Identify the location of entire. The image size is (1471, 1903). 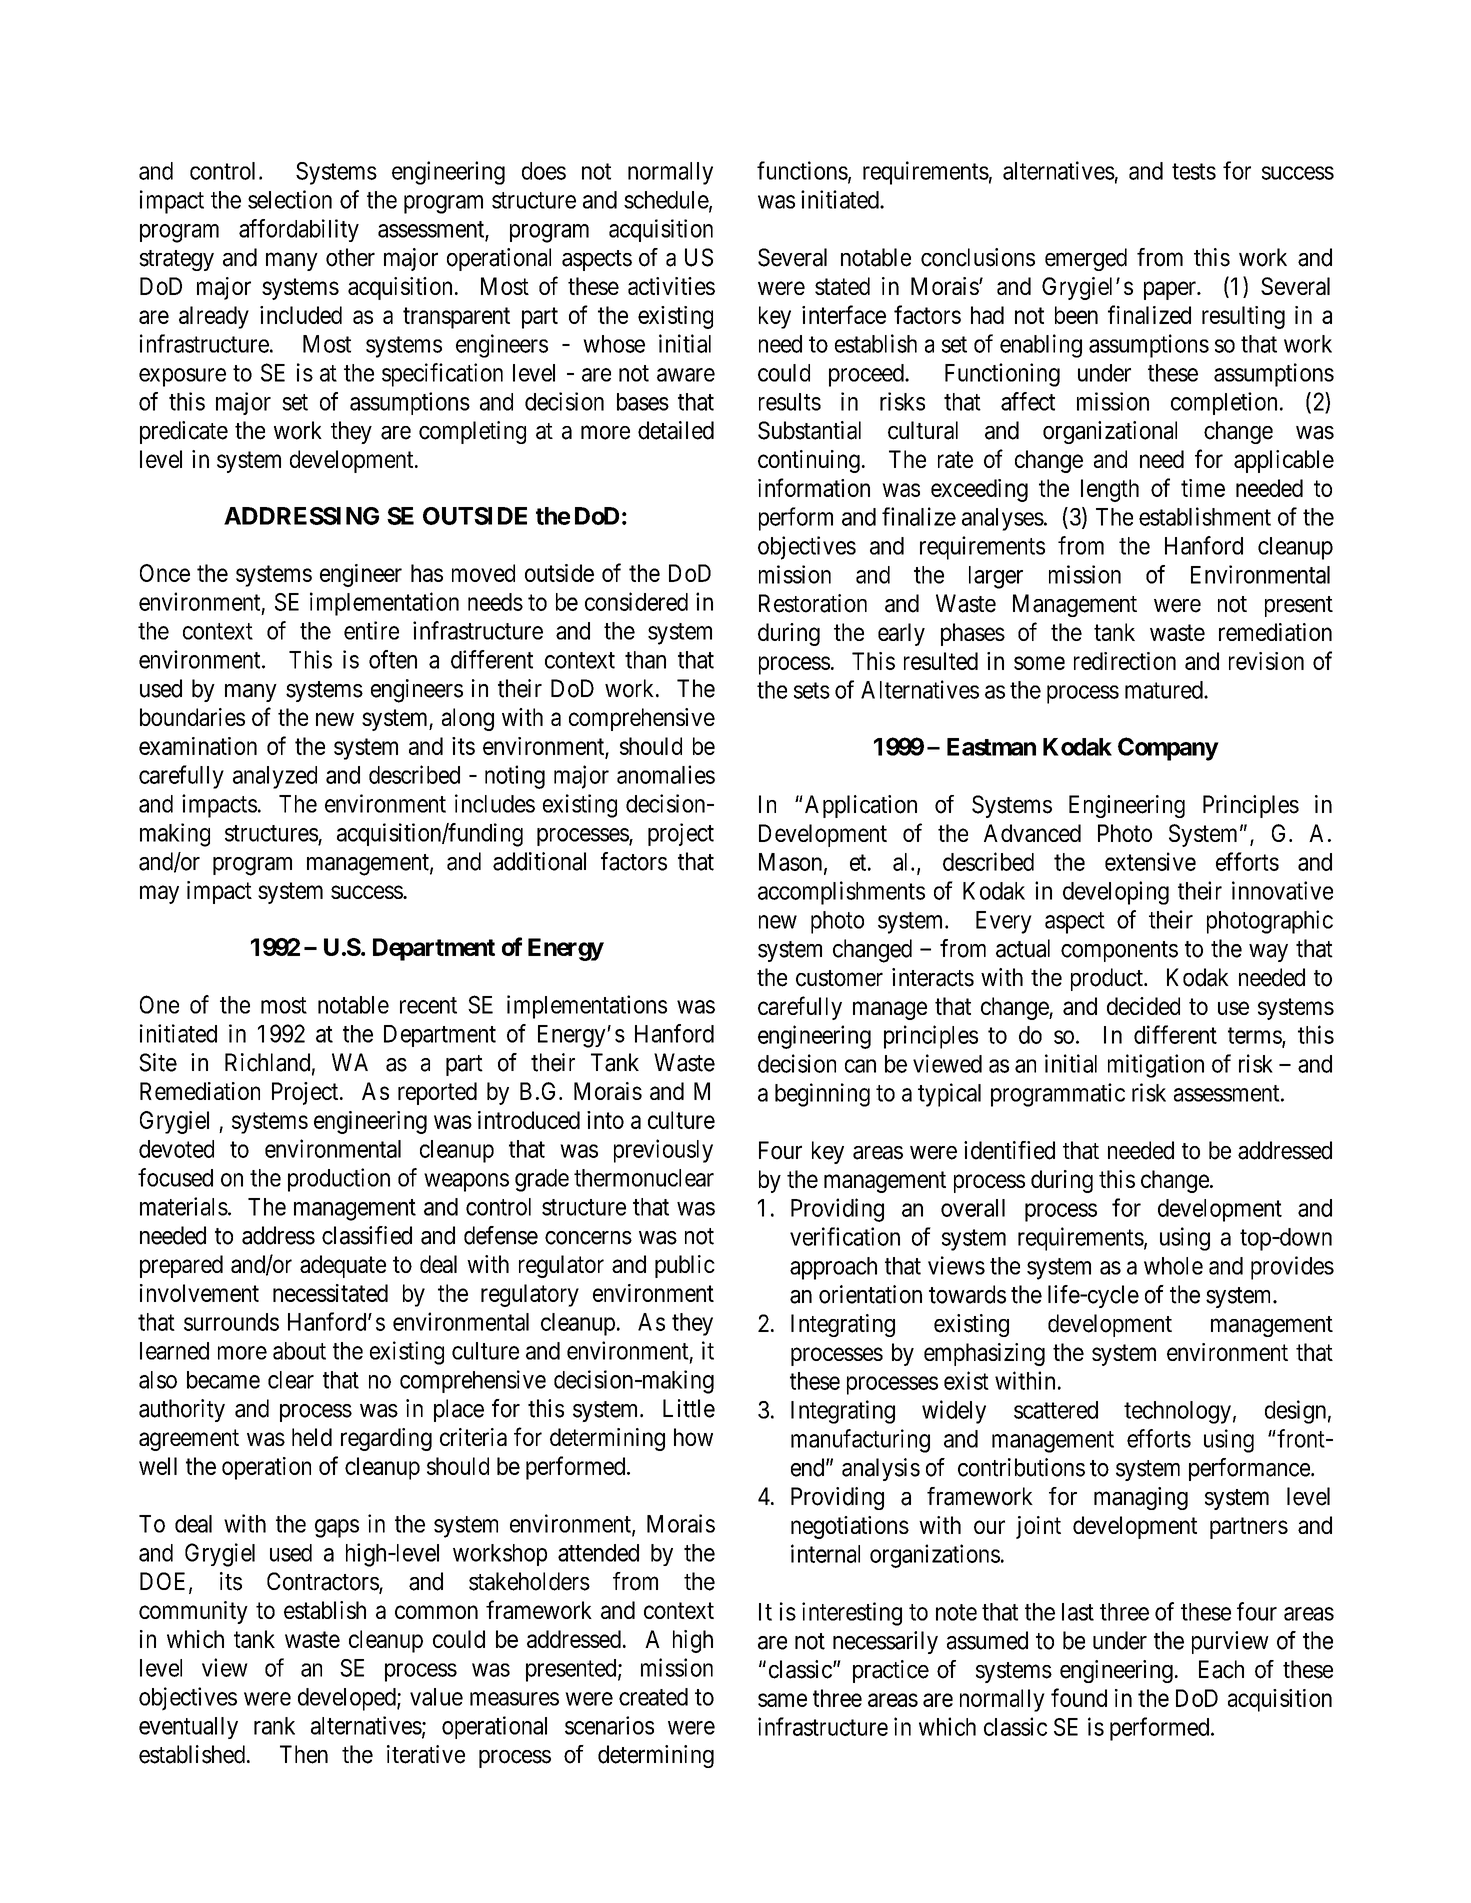
(371, 630).
